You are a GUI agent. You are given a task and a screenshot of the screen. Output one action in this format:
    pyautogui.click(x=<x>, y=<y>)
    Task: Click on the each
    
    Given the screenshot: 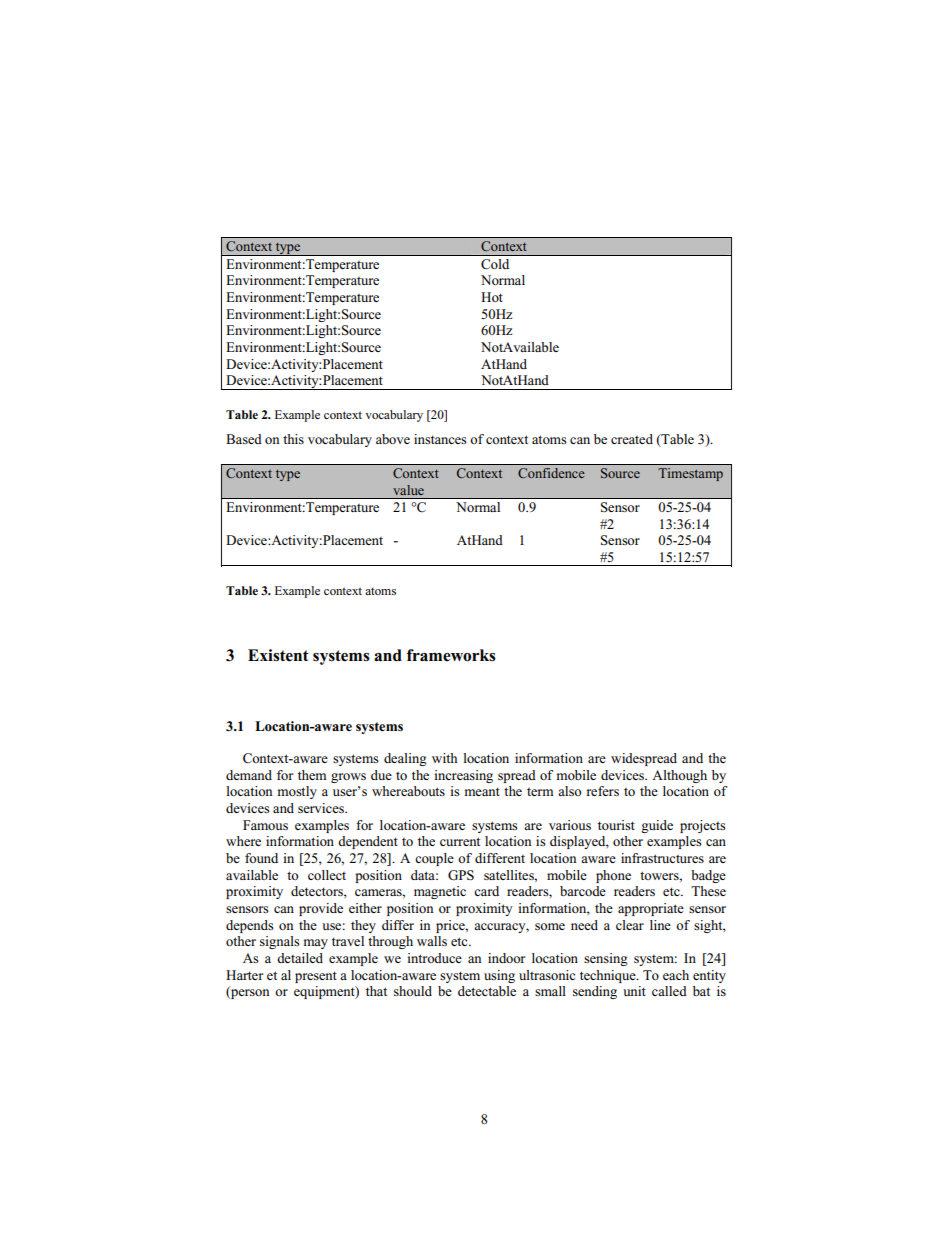 What is the action you would take?
    pyautogui.click(x=676, y=975)
